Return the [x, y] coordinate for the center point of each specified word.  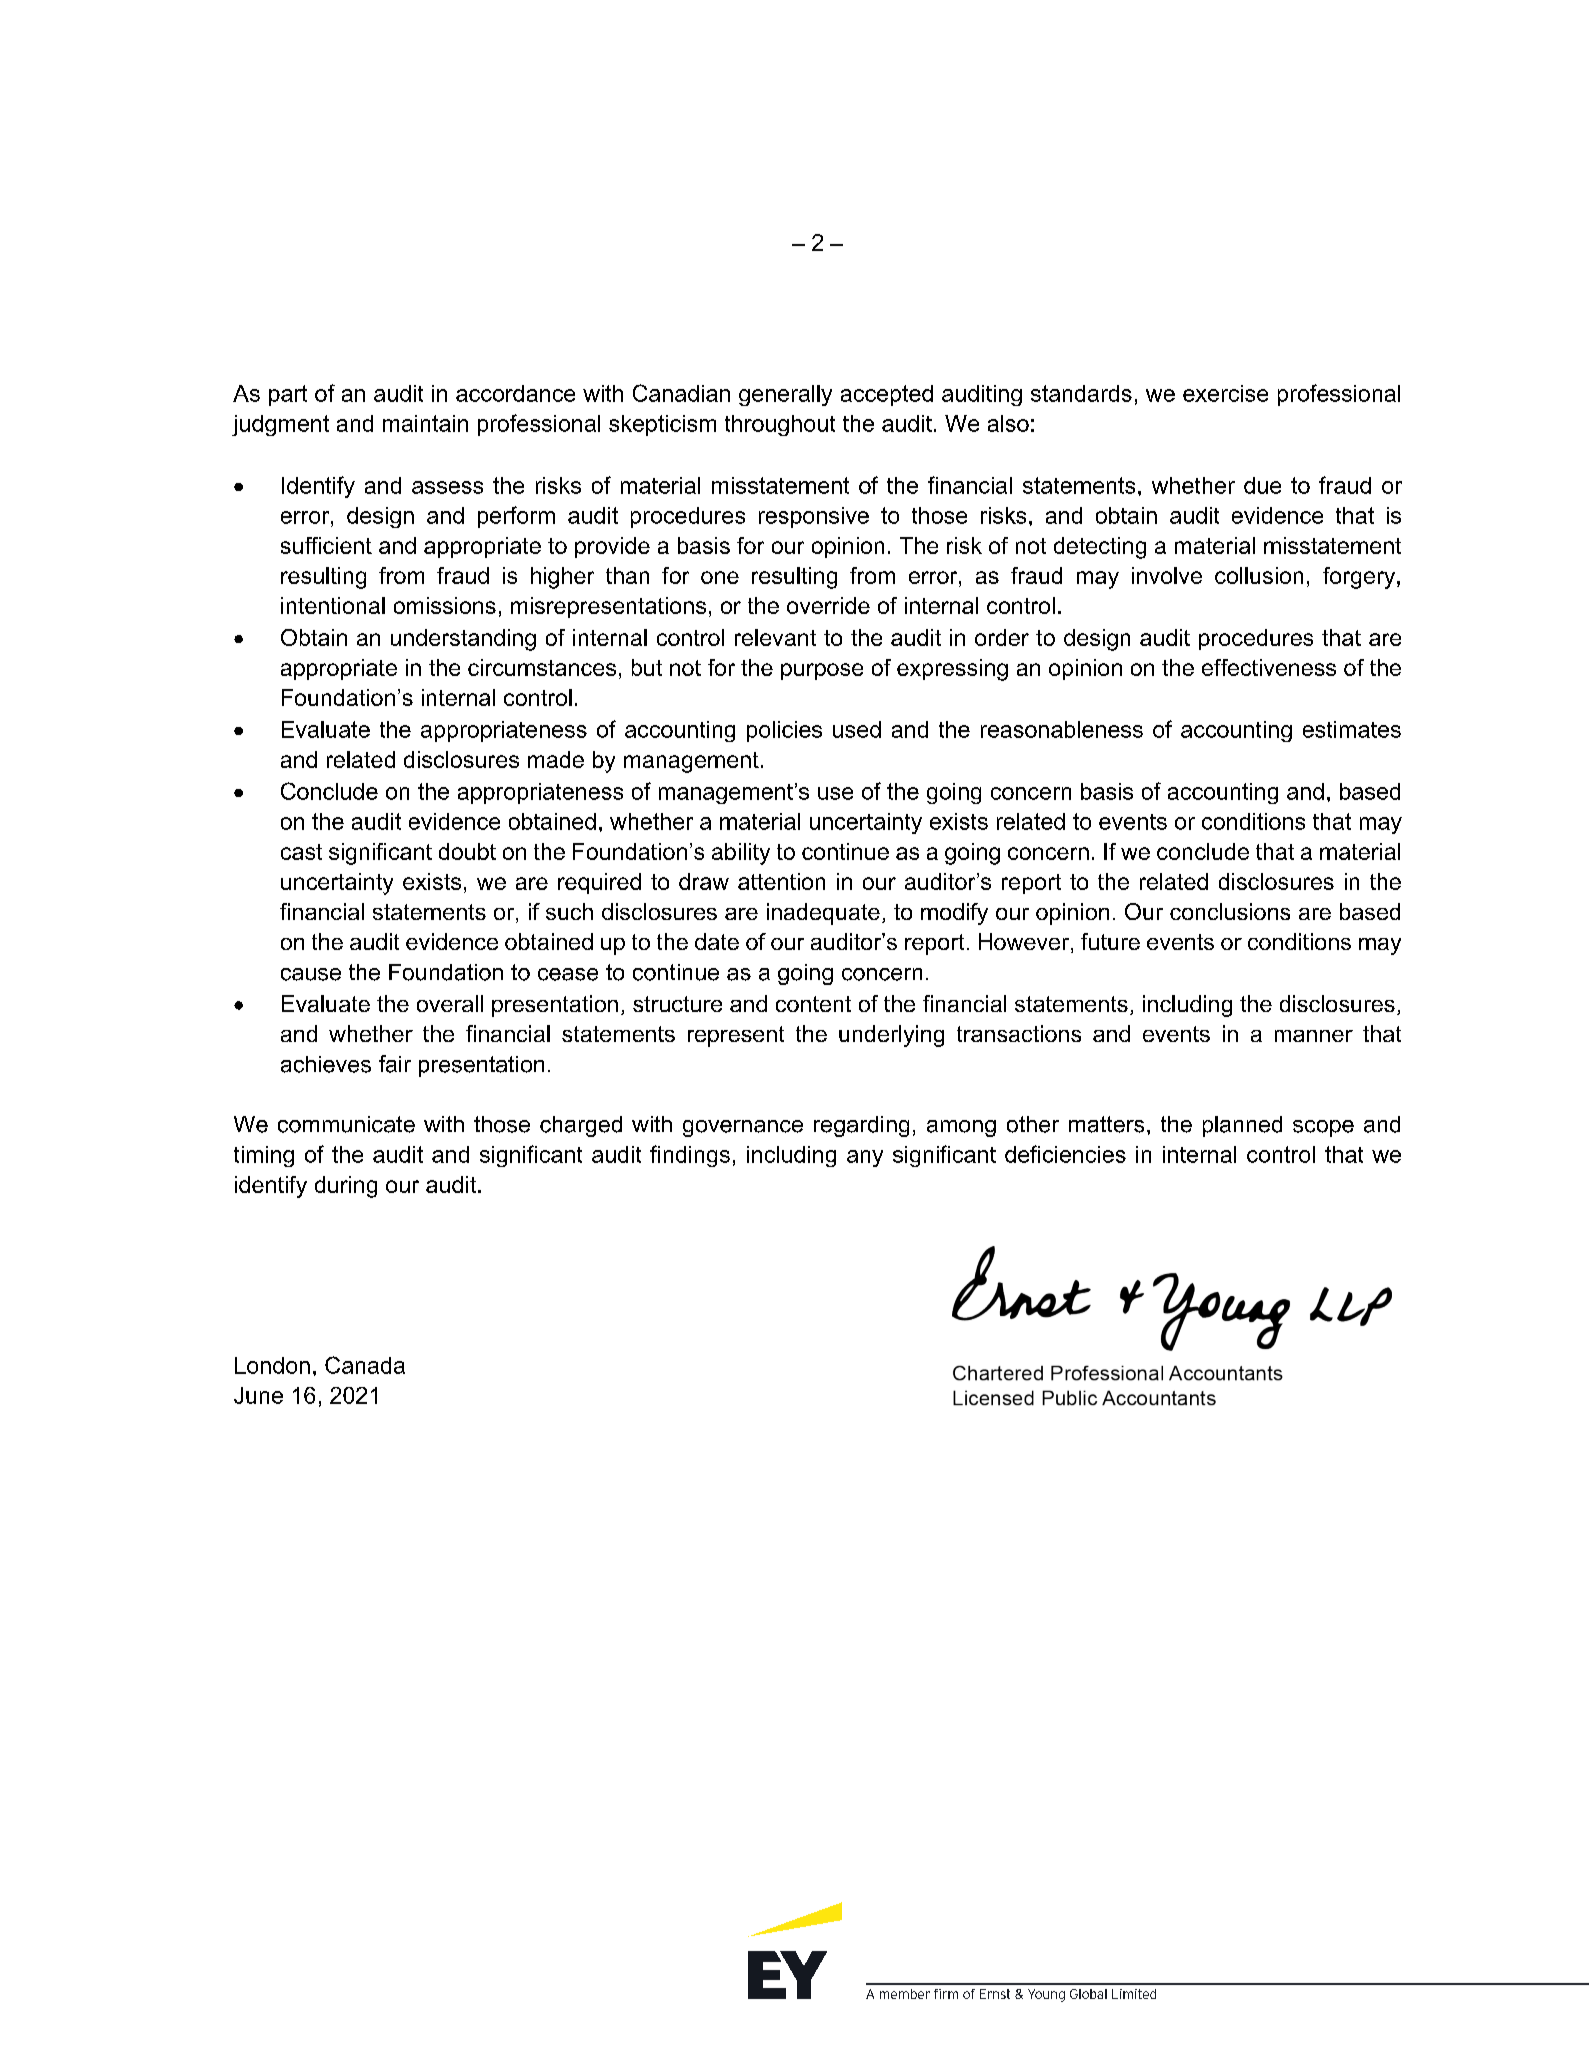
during [346, 1187]
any [865, 1158]
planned [1242, 1126]
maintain [425, 423]
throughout [780, 425]
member [905, 1994]
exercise [1225, 393]
